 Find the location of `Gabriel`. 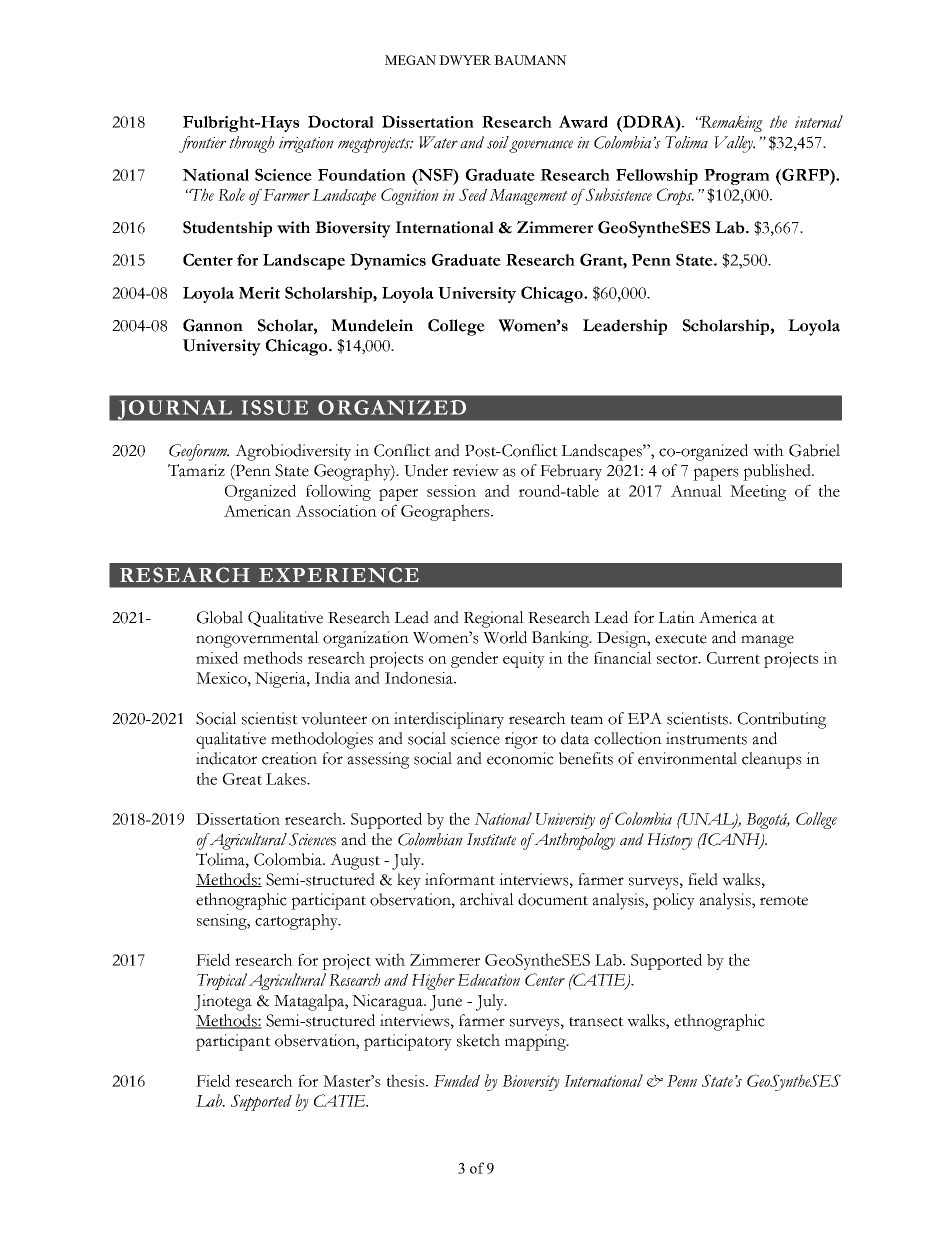

Gabriel is located at coordinates (814, 450).
